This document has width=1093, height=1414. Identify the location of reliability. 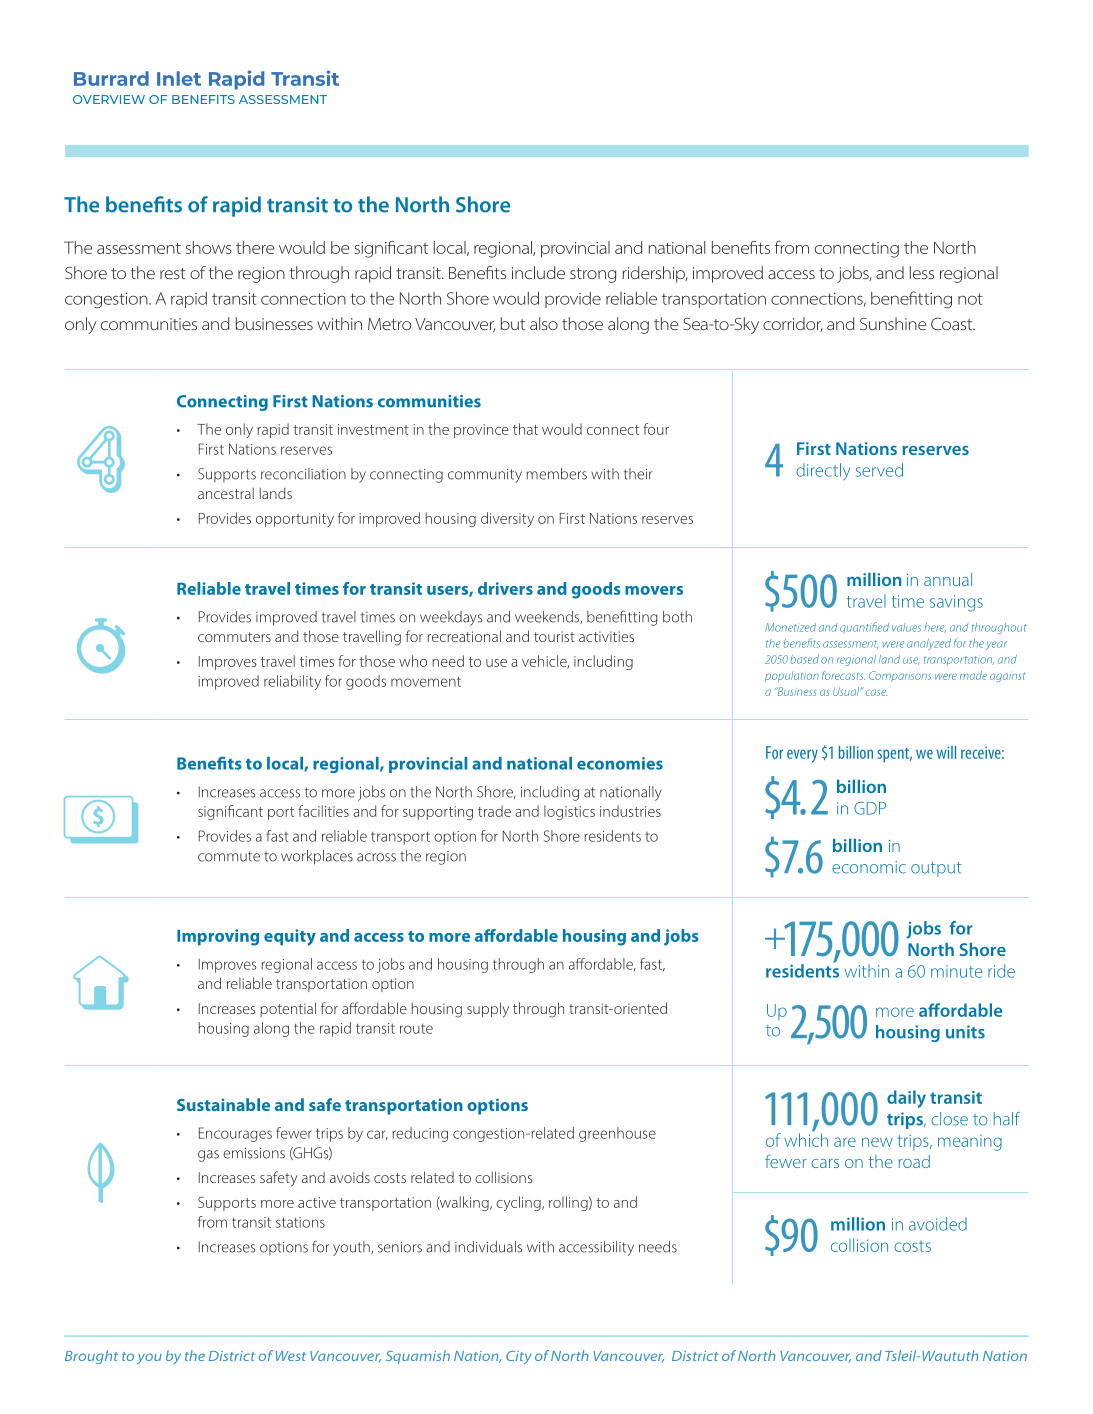
(292, 682).
